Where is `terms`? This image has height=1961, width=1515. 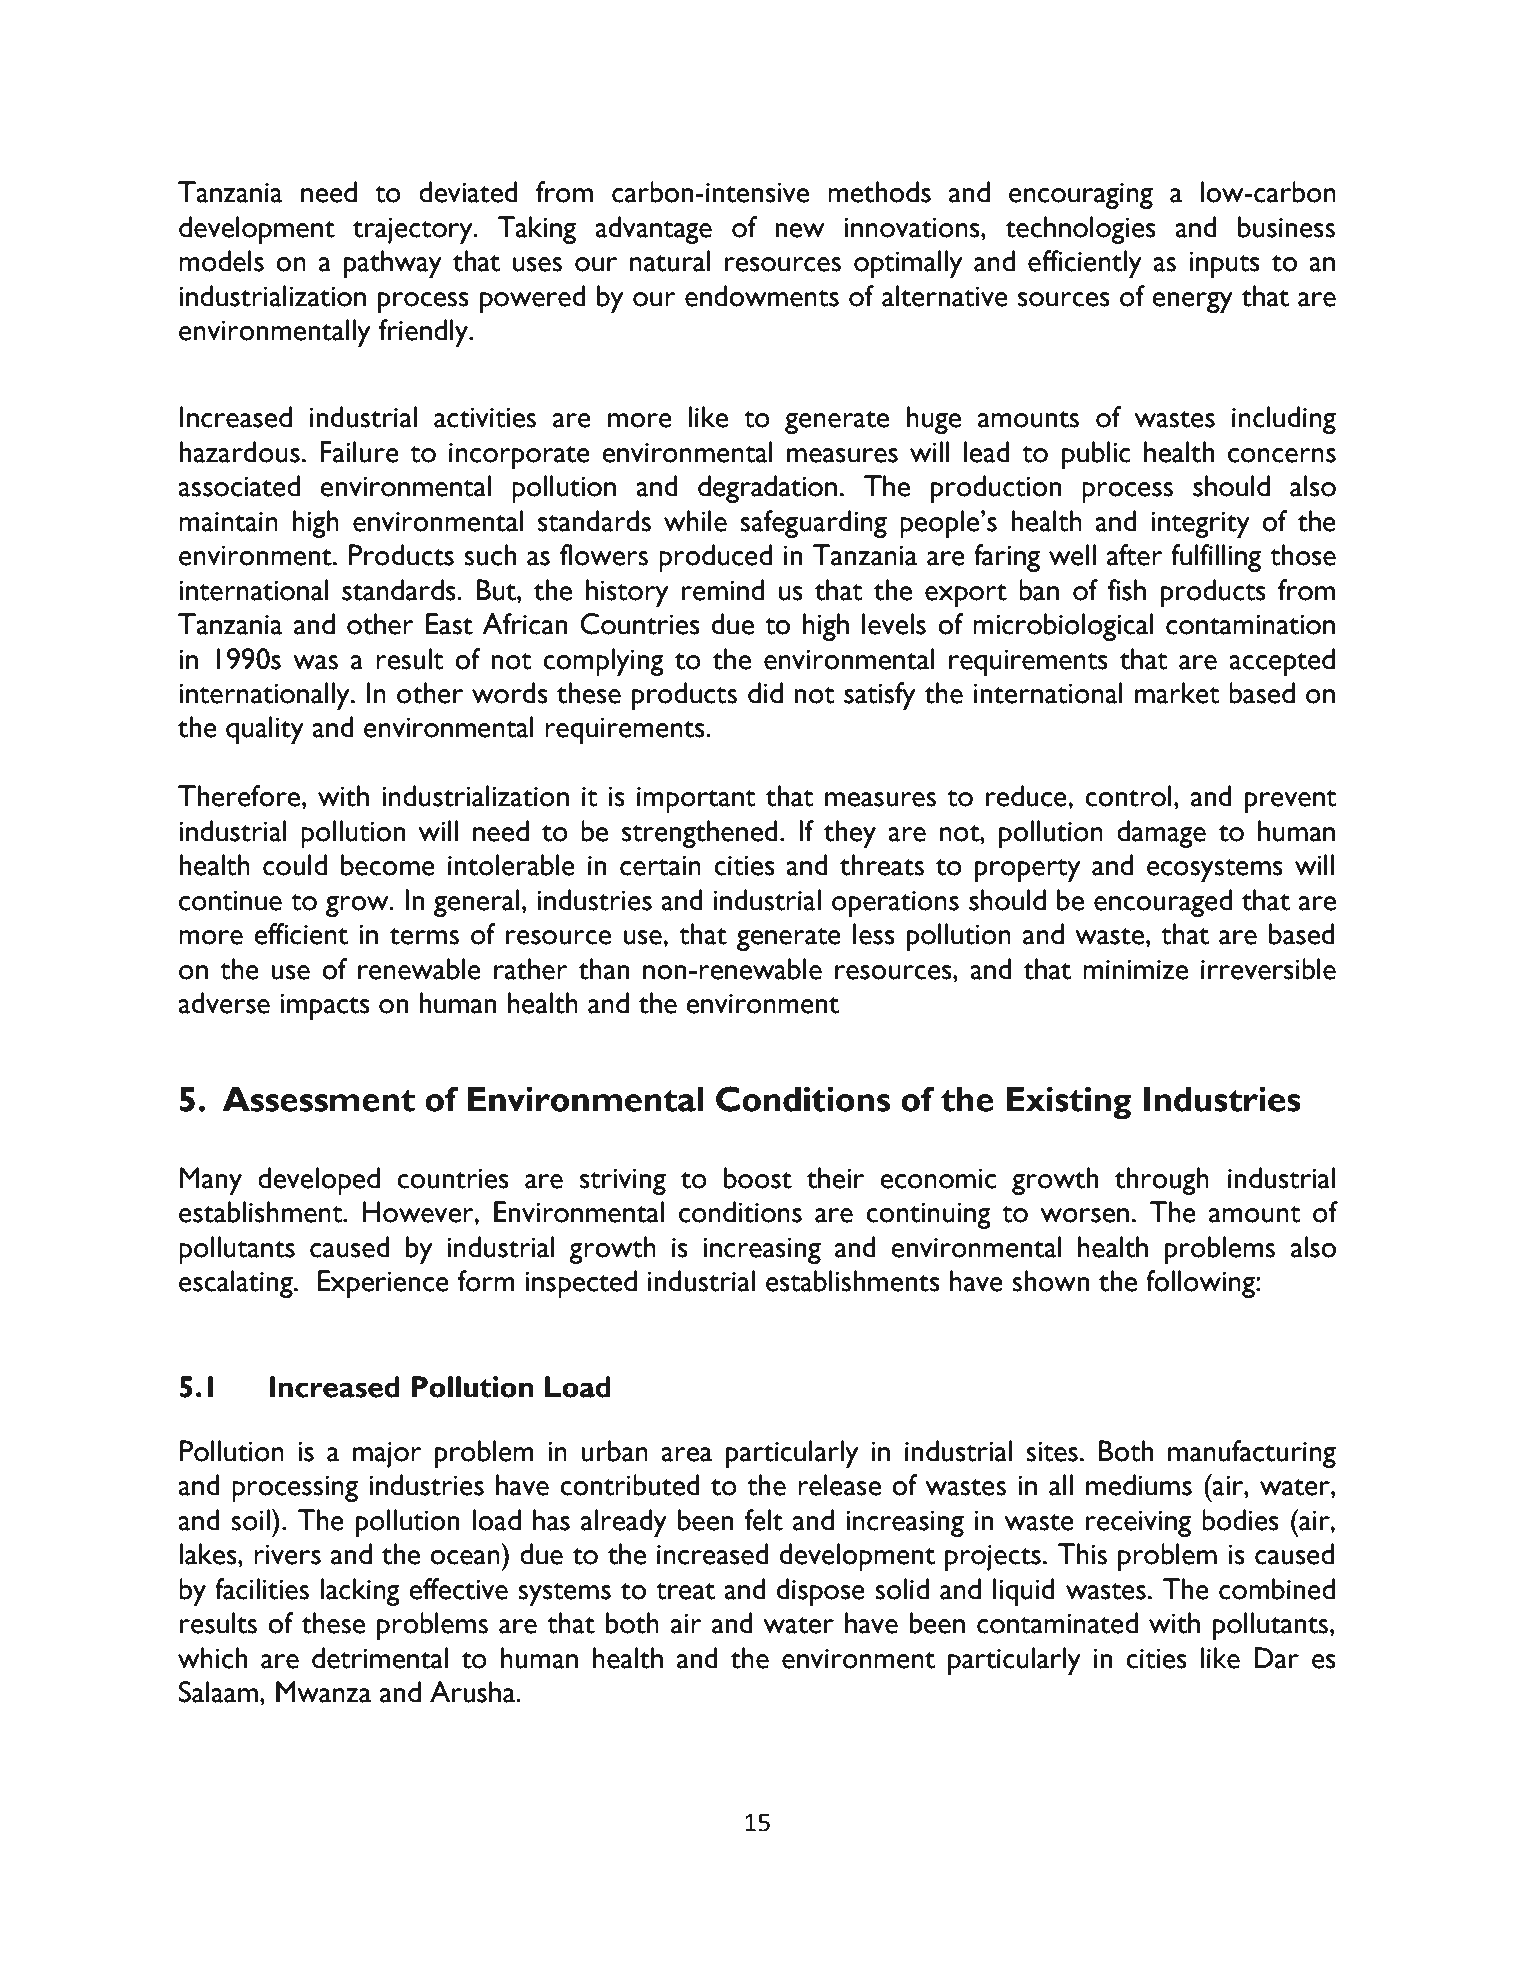
terms is located at coordinates (424, 936).
